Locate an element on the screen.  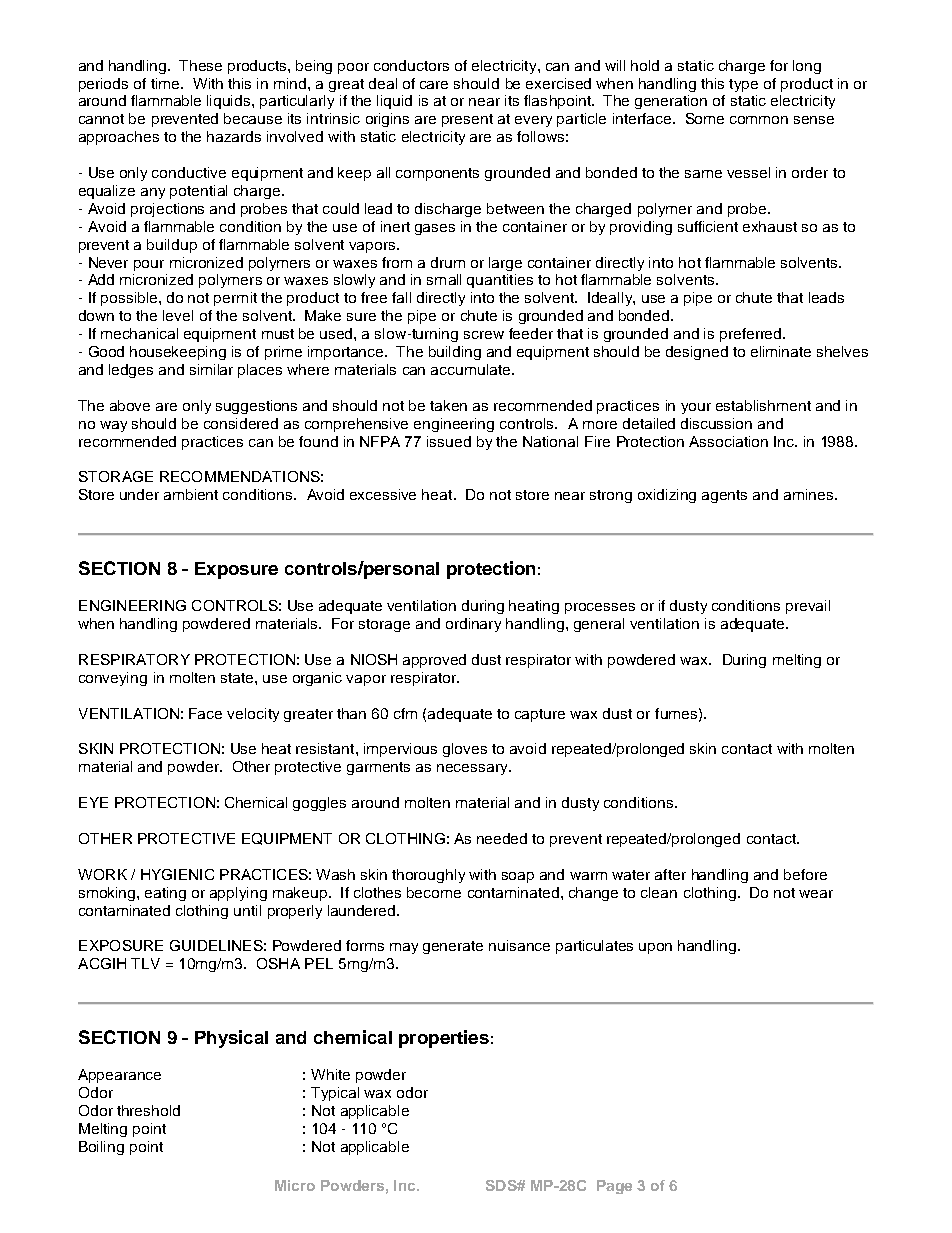
state is located at coordinates (237, 678).
